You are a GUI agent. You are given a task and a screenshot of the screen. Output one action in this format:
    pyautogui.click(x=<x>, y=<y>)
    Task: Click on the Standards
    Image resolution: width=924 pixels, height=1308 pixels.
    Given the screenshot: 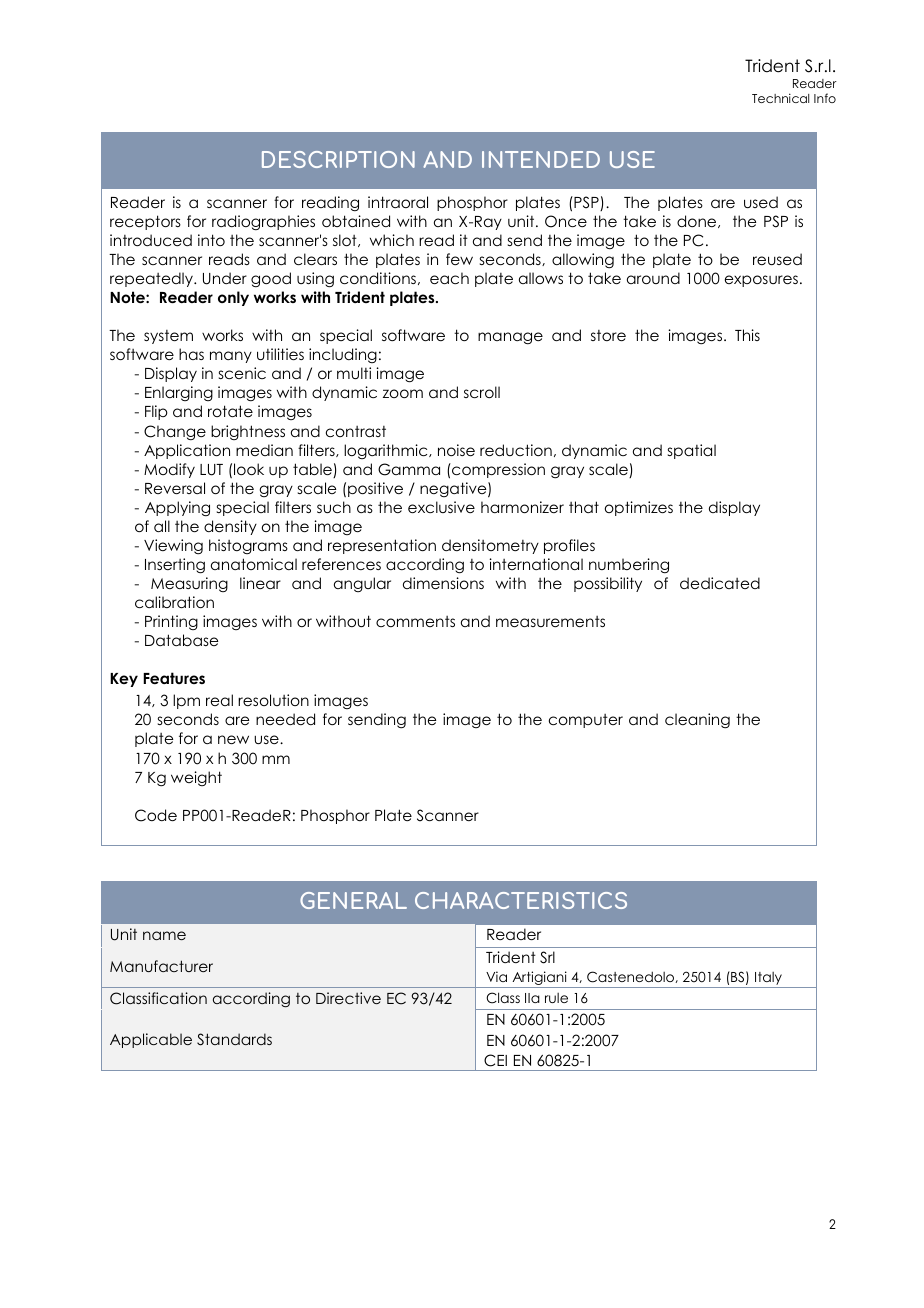 What is the action you would take?
    pyautogui.click(x=234, y=1039)
